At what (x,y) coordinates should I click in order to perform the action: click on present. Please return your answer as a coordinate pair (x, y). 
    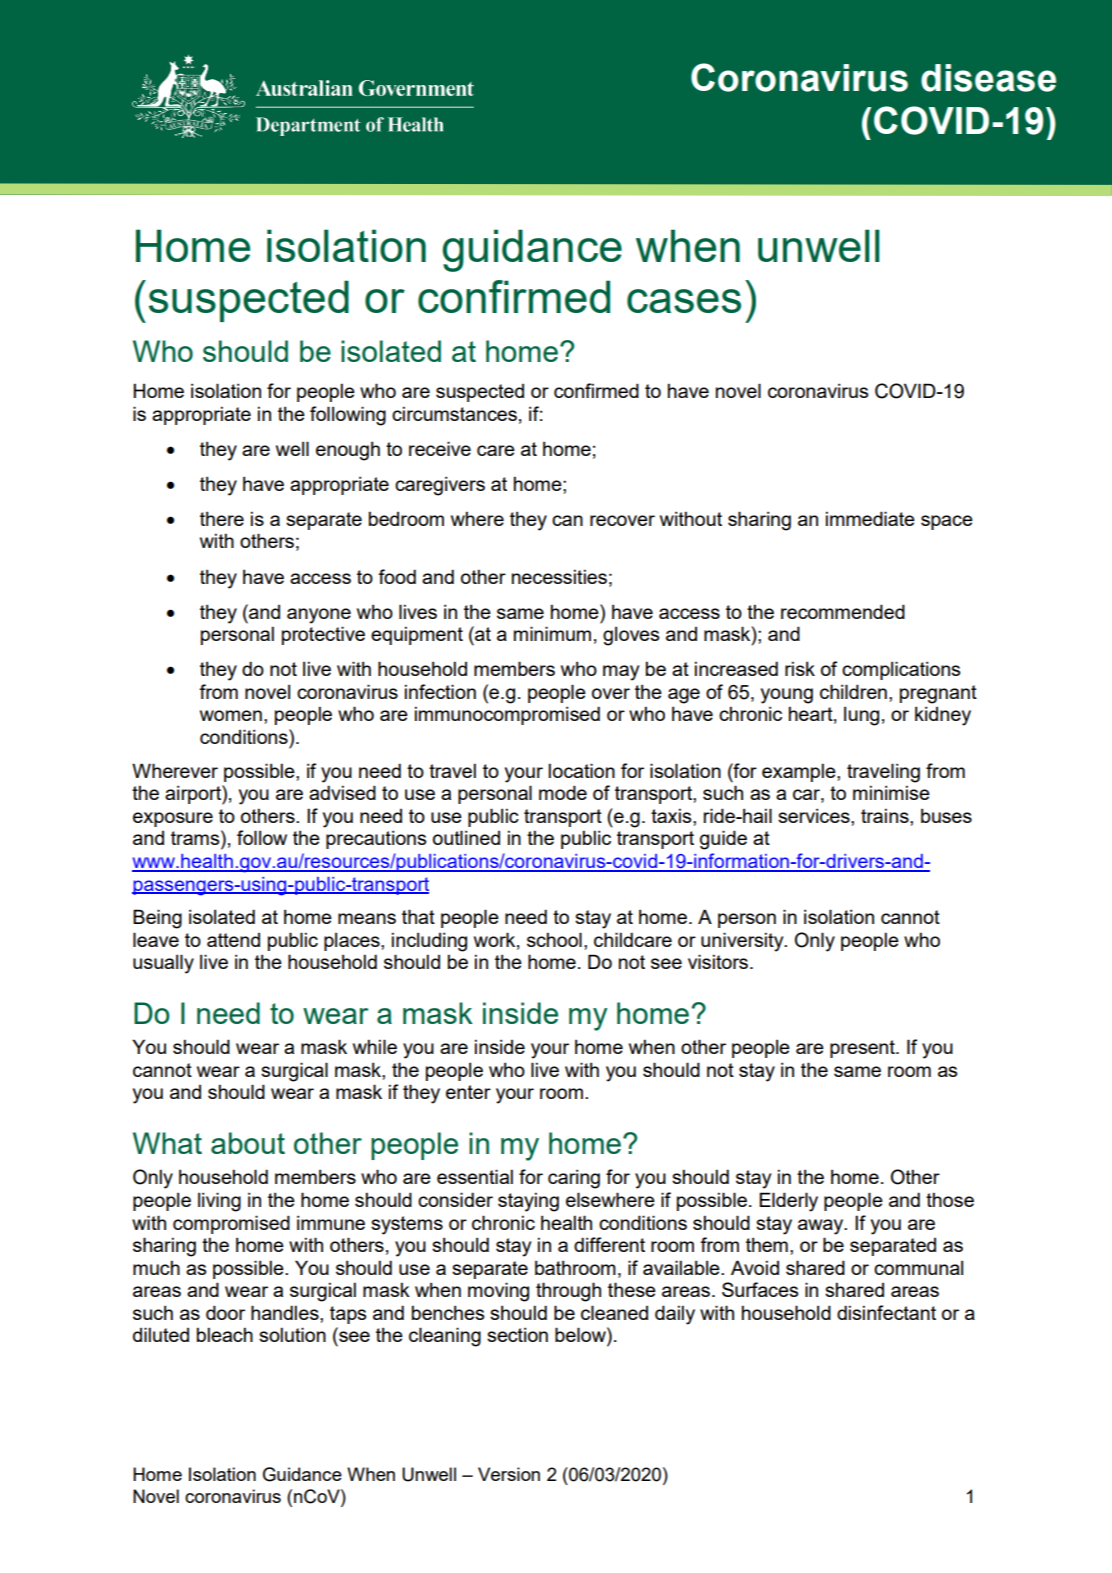
    Looking at the image, I should click on (863, 1049).
